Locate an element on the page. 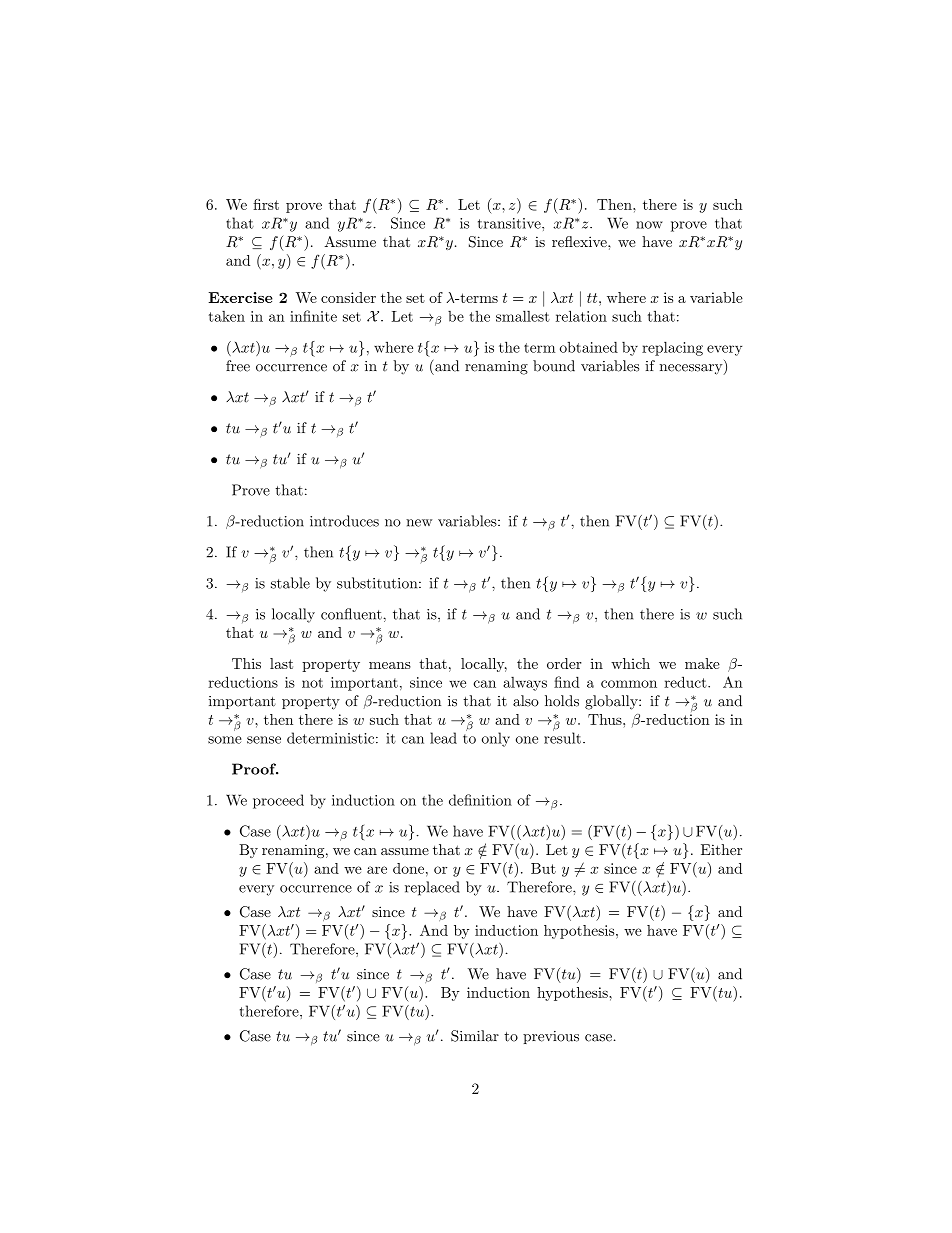  necessary is located at coordinates (692, 369).
